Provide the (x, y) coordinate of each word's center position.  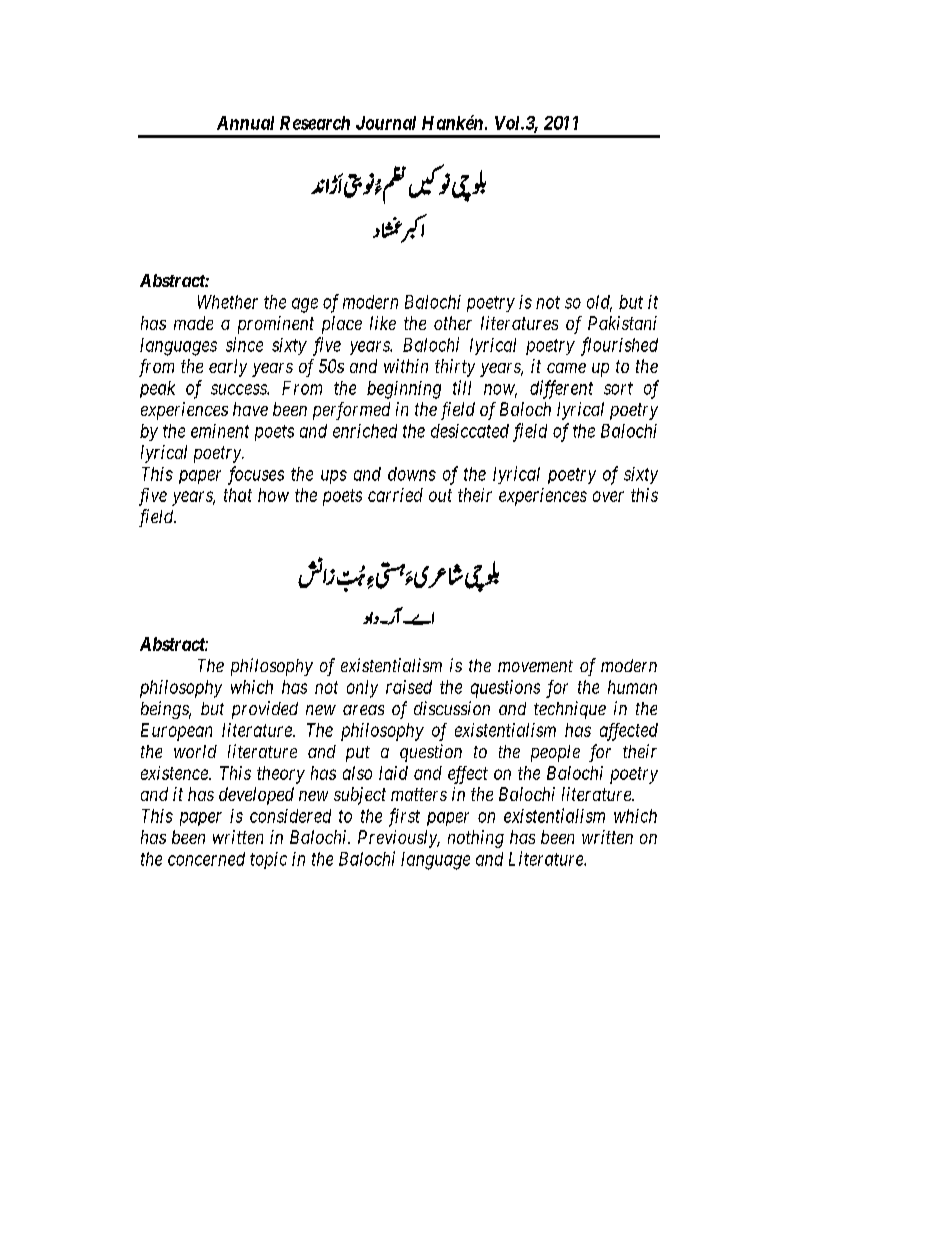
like (383, 323)
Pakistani (622, 323)
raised (409, 687)
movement (535, 666)
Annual (245, 123)
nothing (476, 839)
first (404, 817)
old (599, 303)
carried (395, 495)
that (238, 495)
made (193, 323)
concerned (206, 859)
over (608, 496)
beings (166, 710)
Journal (386, 123)
